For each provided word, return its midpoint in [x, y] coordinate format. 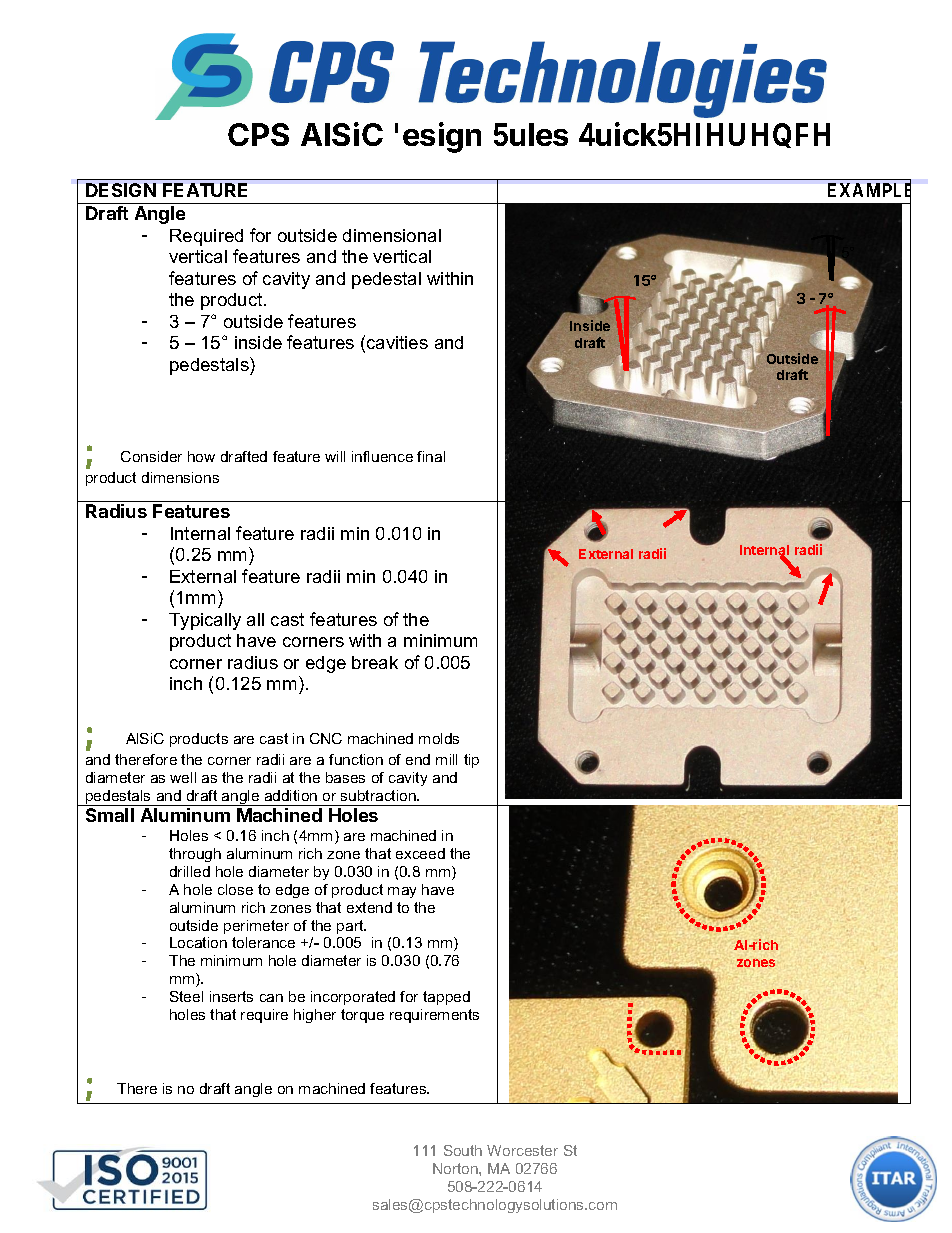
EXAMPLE [869, 191]
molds [439, 738]
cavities [397, 342]
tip [471, 761]
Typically [205, 621]
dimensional [392, 235]
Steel [186, 996]
